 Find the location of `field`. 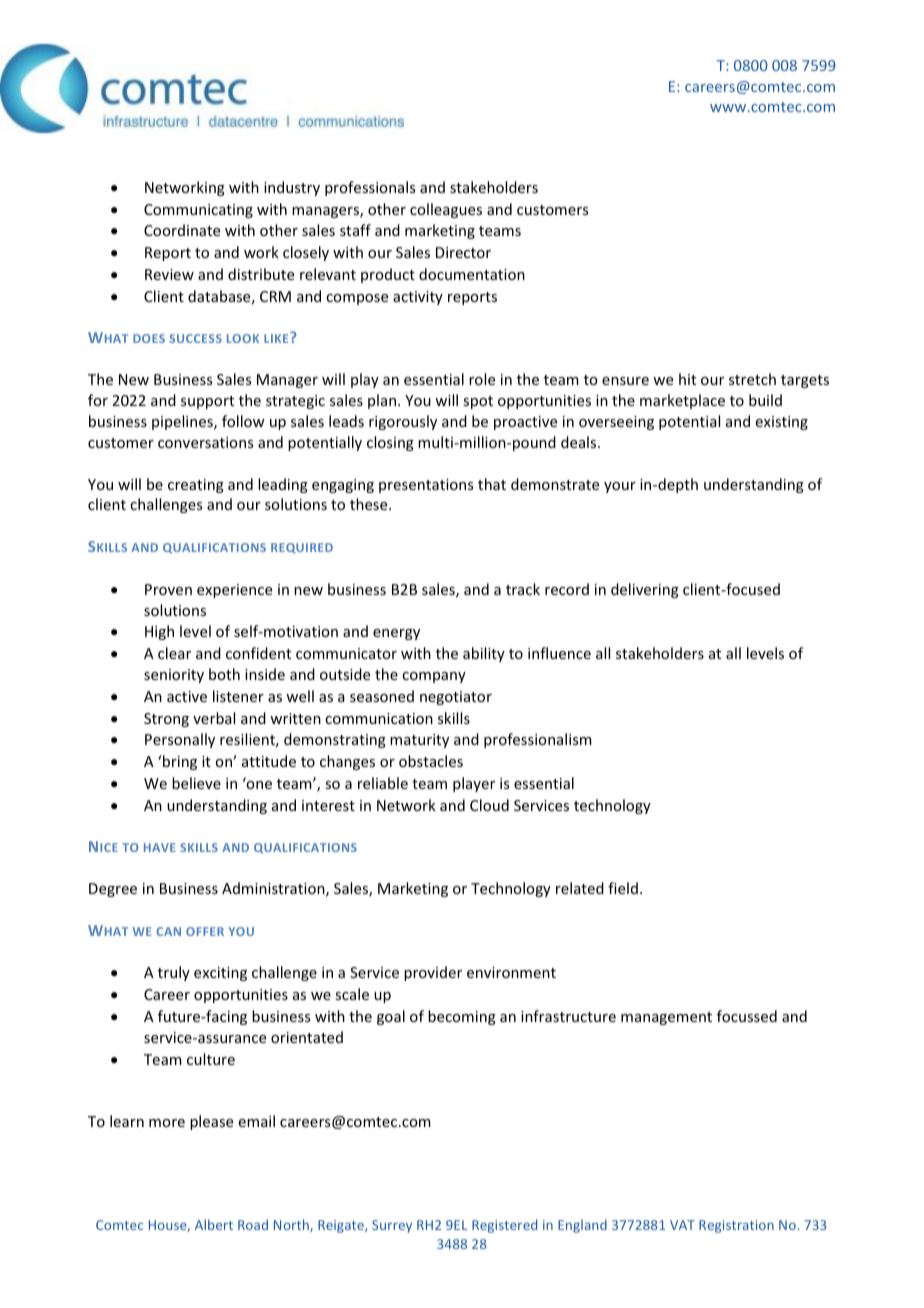

field is located at coordinates (623, 888).
